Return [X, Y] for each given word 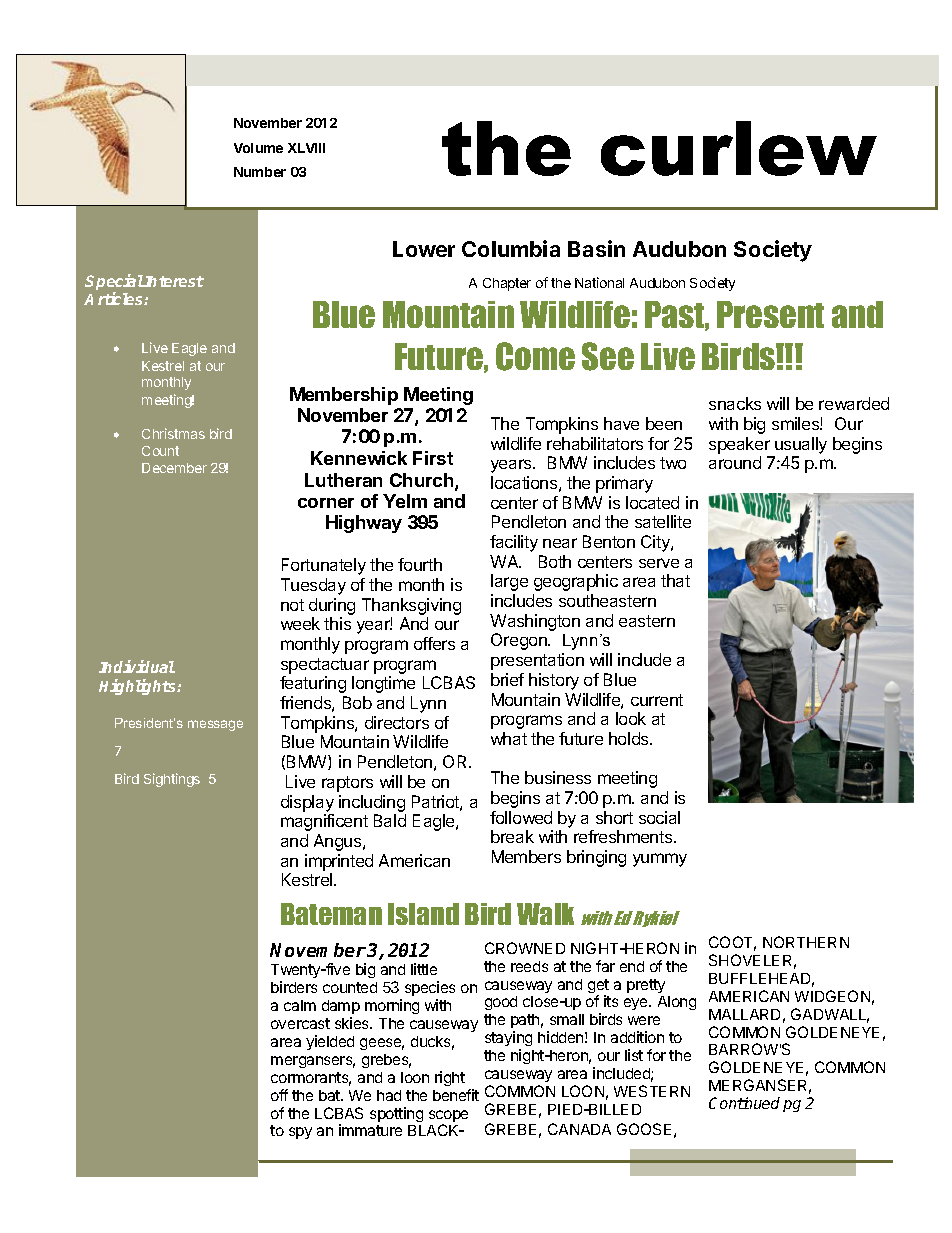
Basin [596, 248]
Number [260, 172]
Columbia [511, 248]
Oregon [520, 641]
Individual [137, 666]
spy [300, 1133]
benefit [456, 1095]
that [675, 580]
